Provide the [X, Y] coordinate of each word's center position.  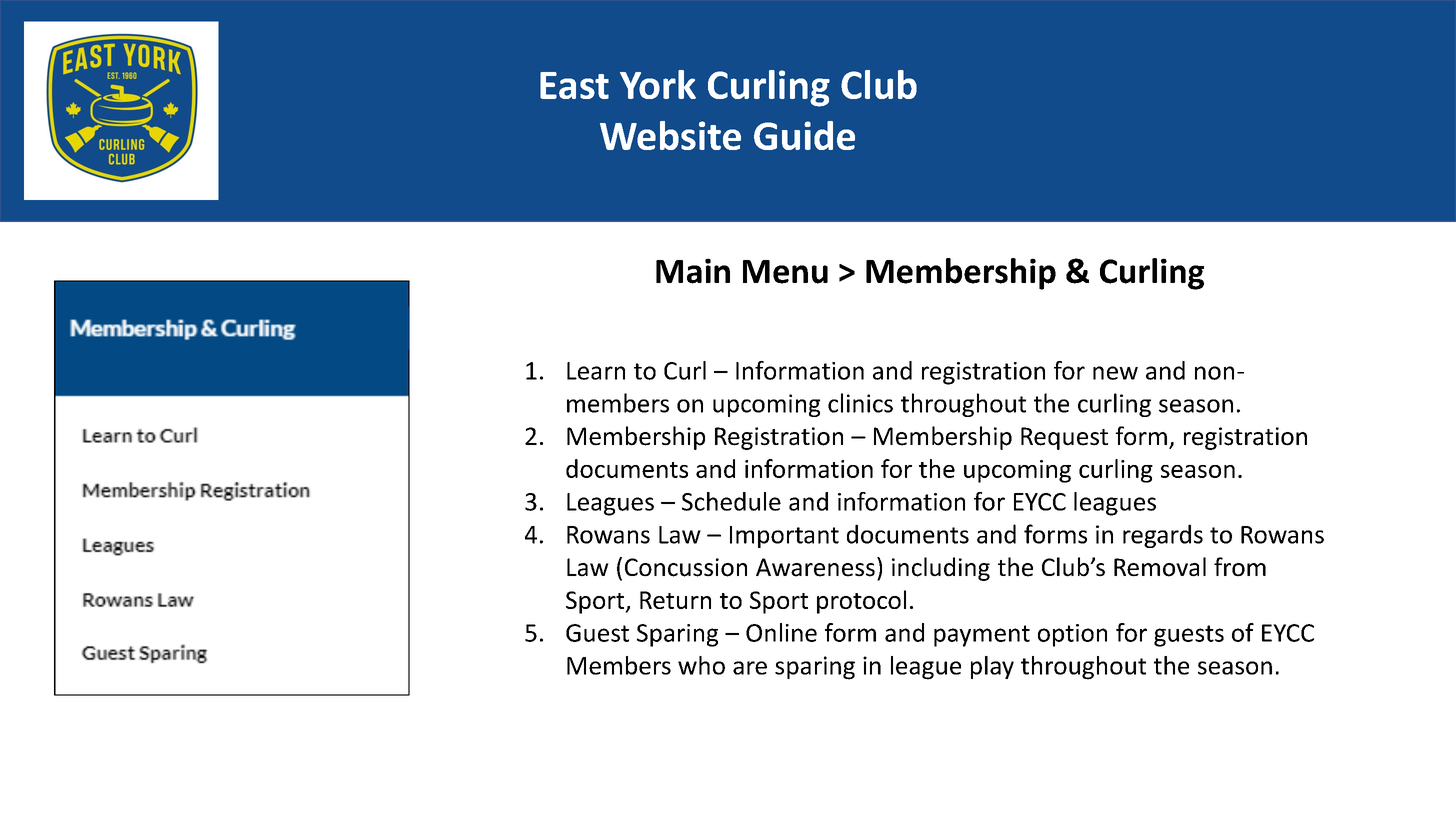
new [1115, 373]
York [658, 84]
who [701, 665]
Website [670, 135]
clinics [860, 403]
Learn [596, 371]
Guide [804, 135]
